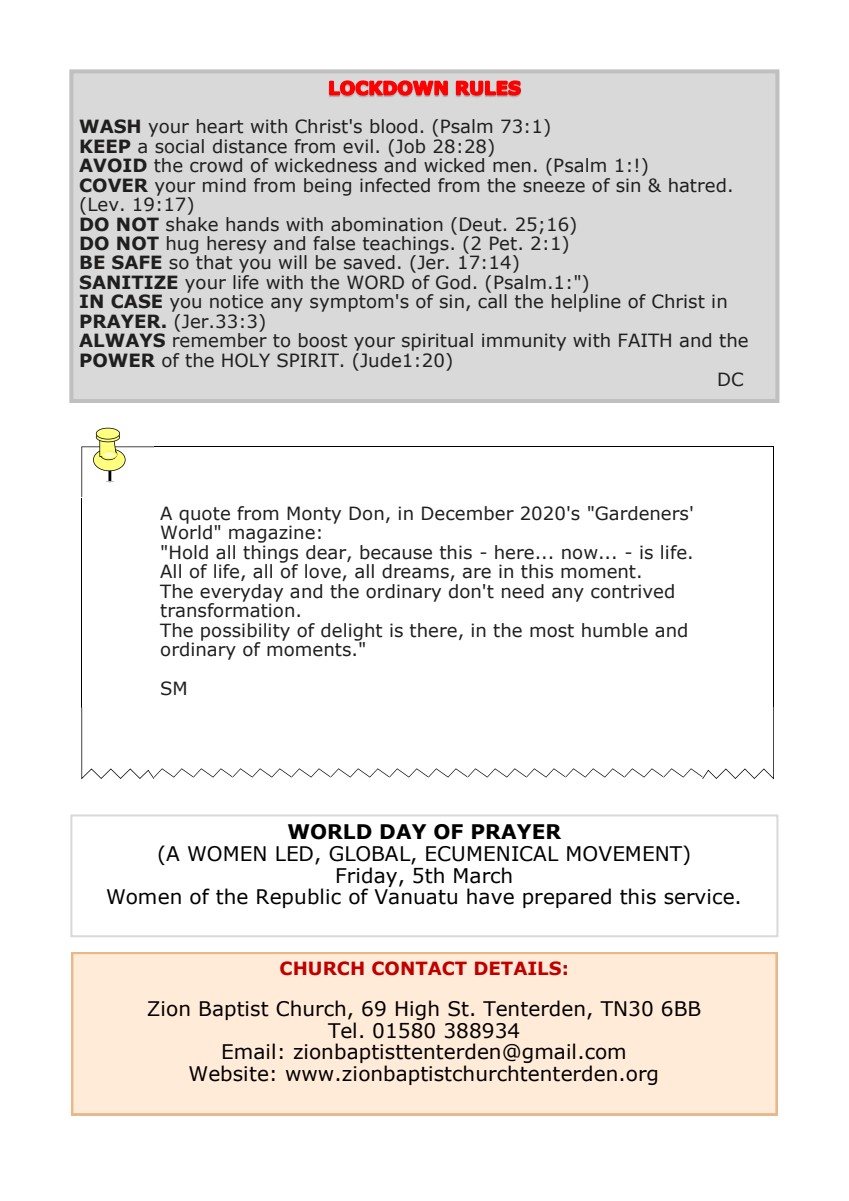  I want to click on contrived, so click(632, 591).
